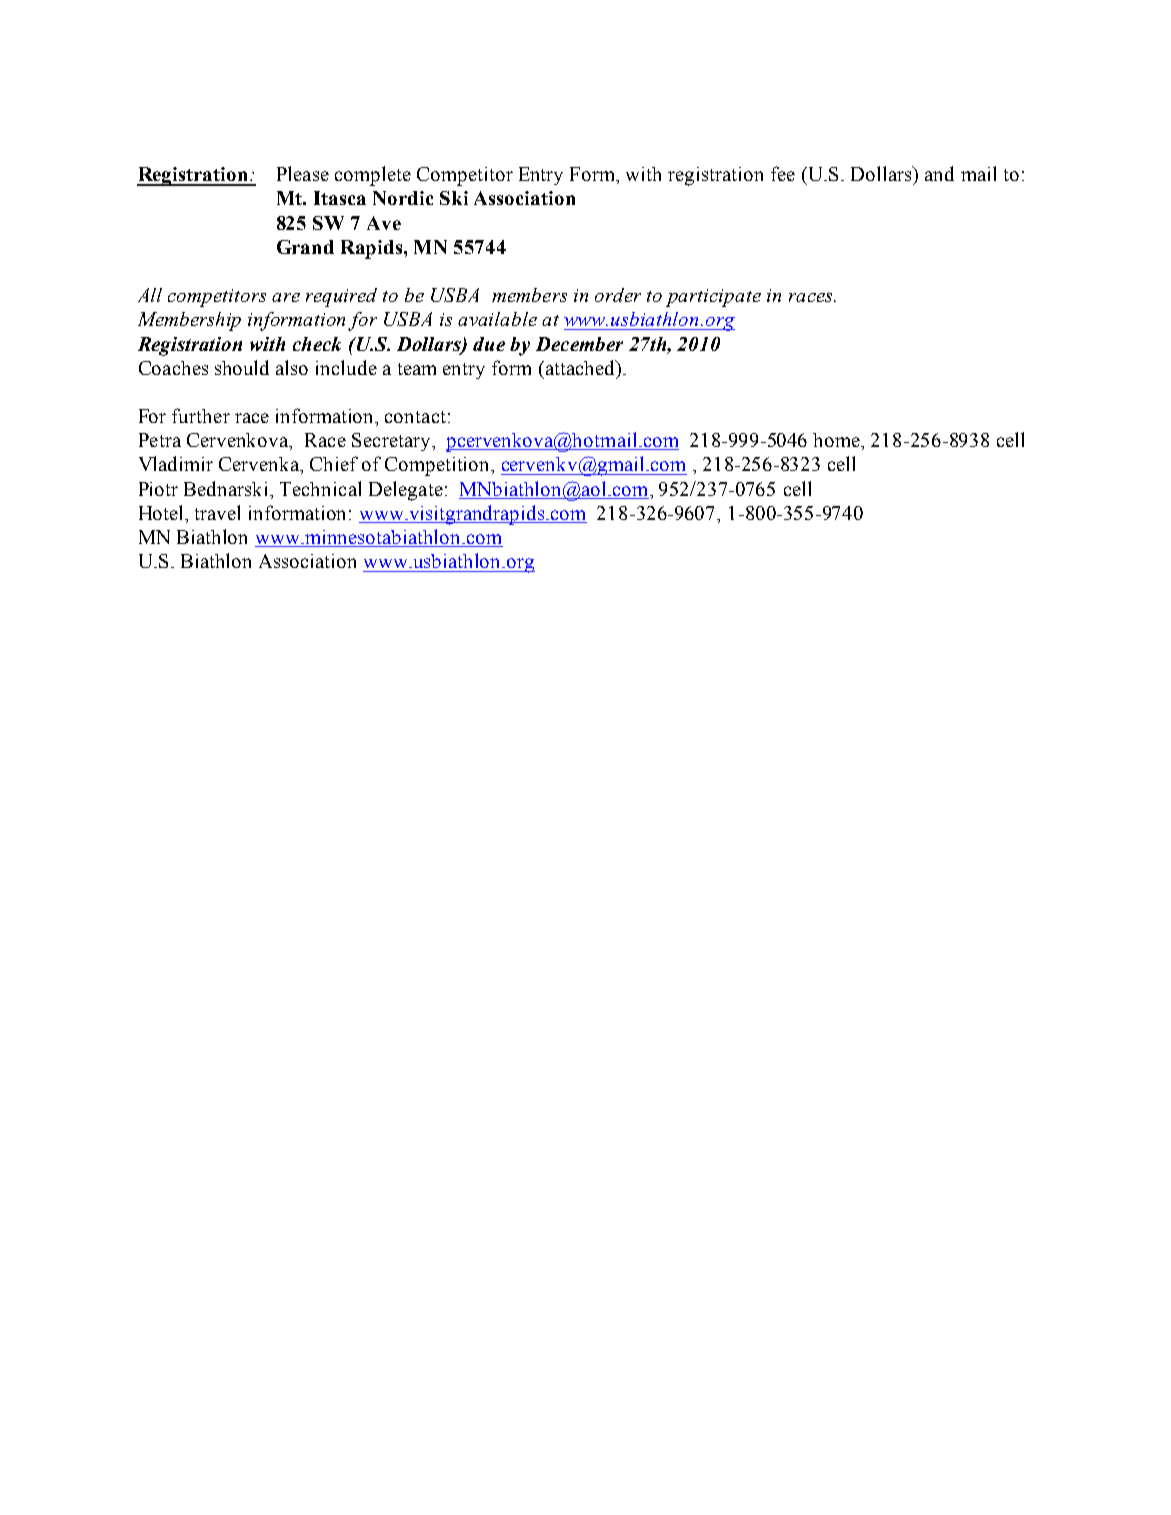 This screenshot has width=1171, height=1515. I want to click on Nordic, so click(403, 198).
